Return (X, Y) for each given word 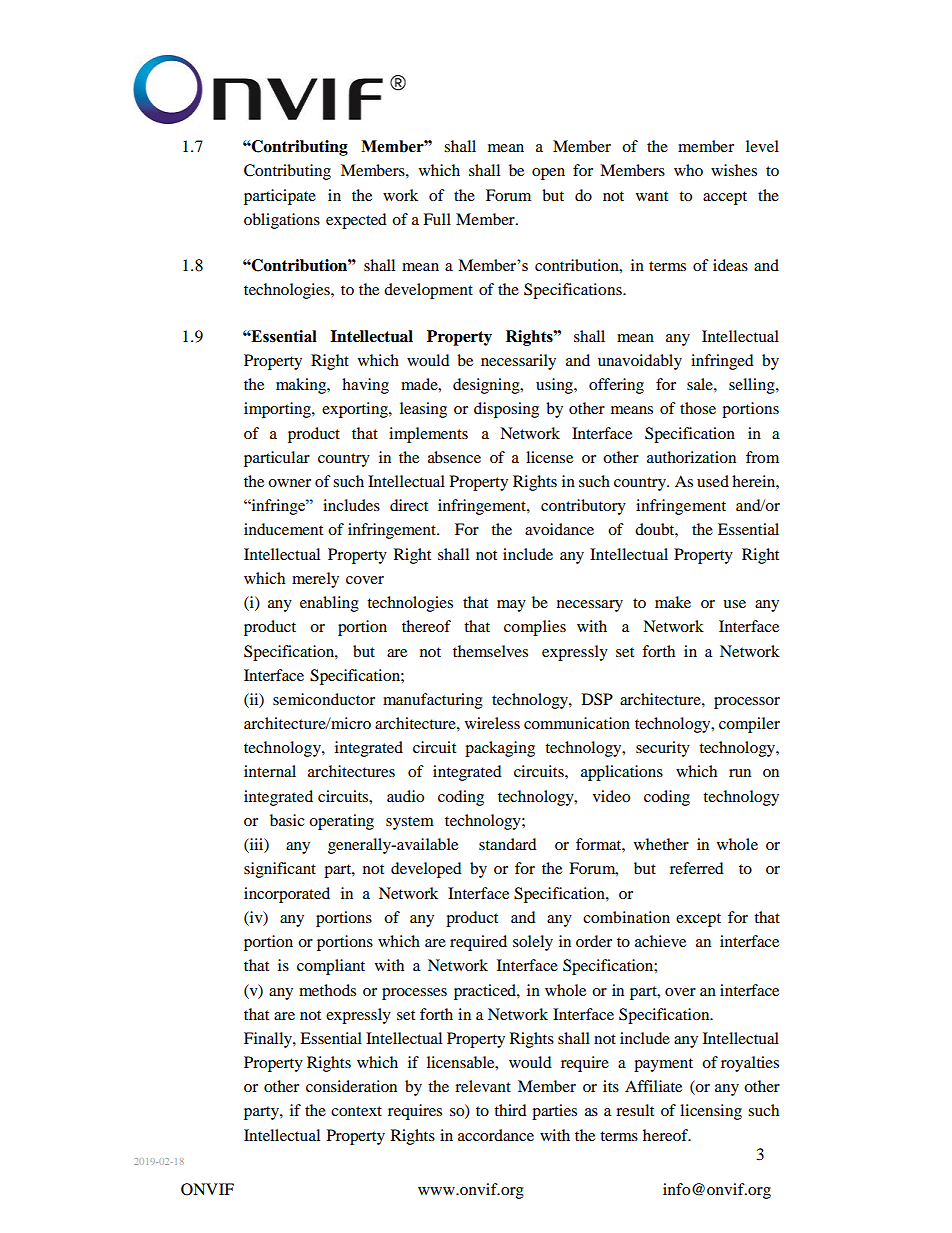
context (356, 1111)
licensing (711, 1112)
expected (356, 221)
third (510, 1110)
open (548, 174)
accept (725, 198)
